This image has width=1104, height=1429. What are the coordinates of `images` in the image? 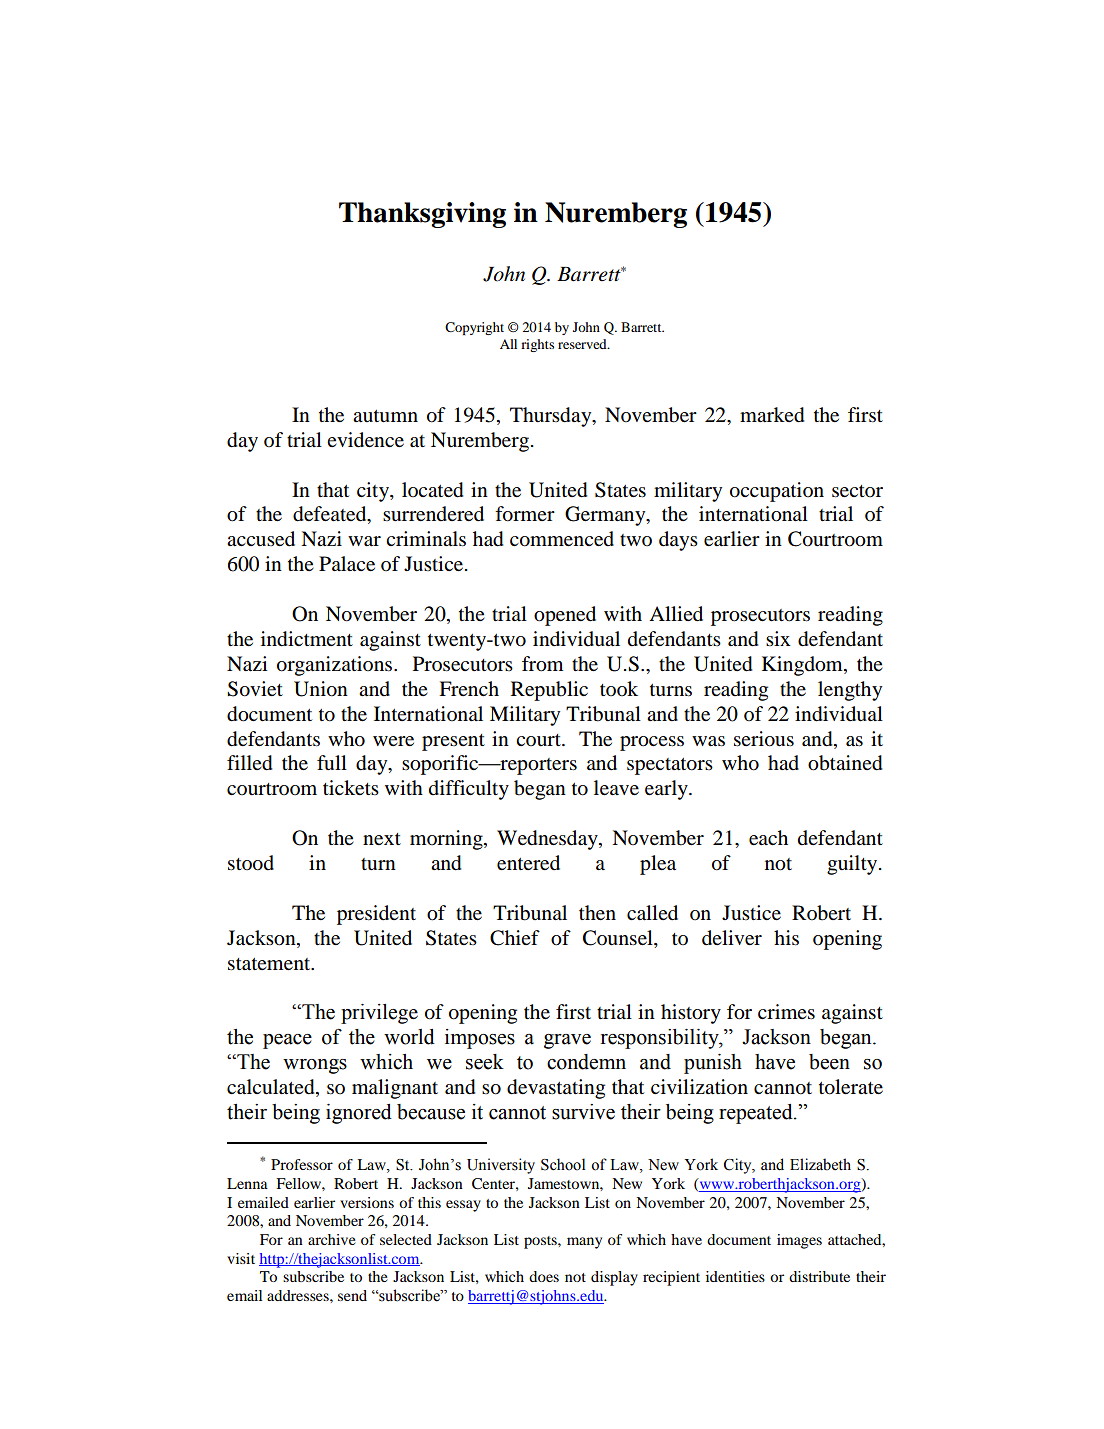 It's located at (799, 1241).
